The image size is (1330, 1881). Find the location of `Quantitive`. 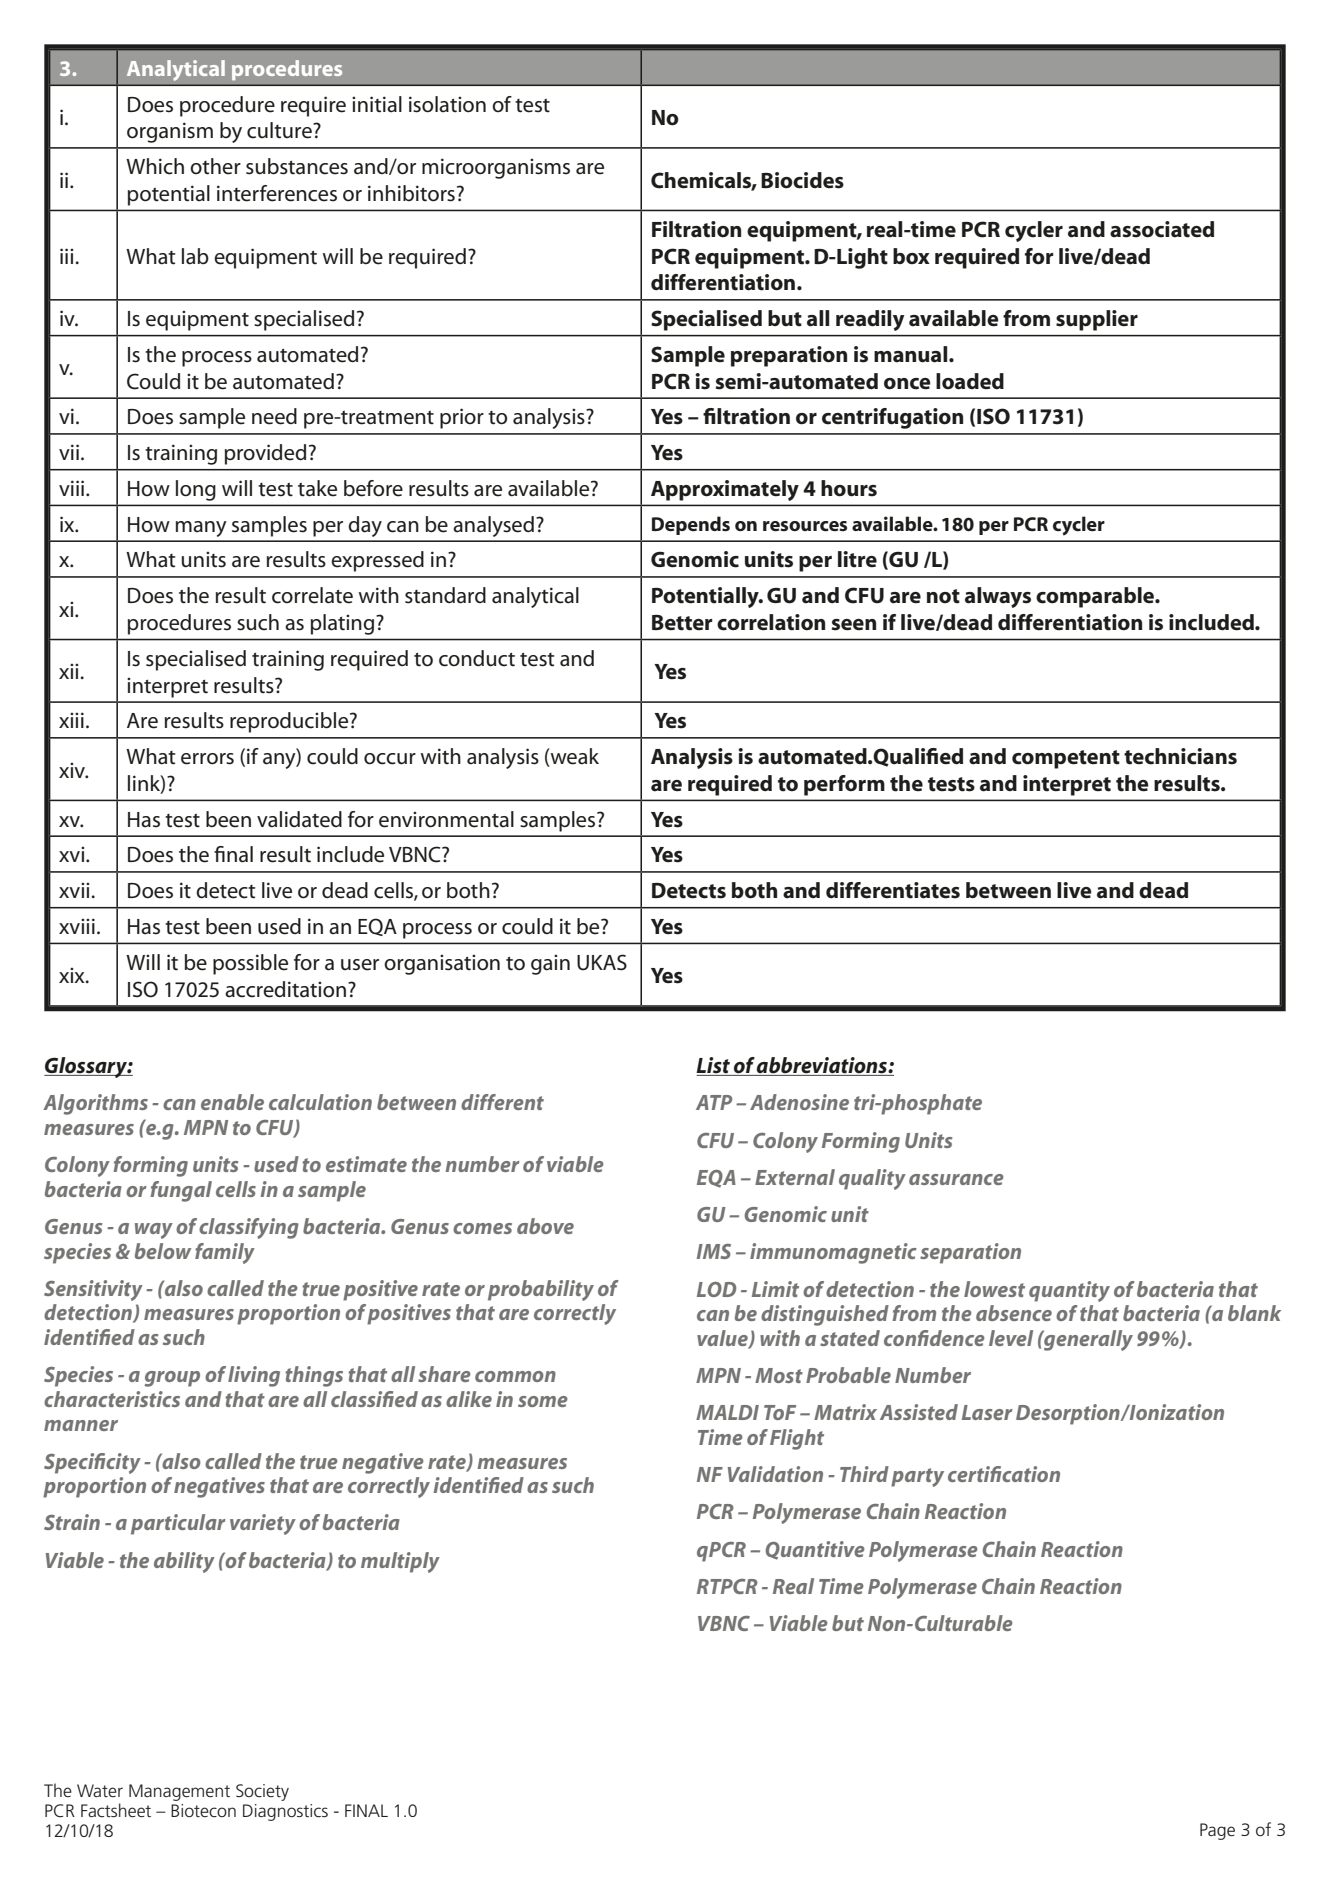

Quantitive is located at coordinates (815, 1550).
